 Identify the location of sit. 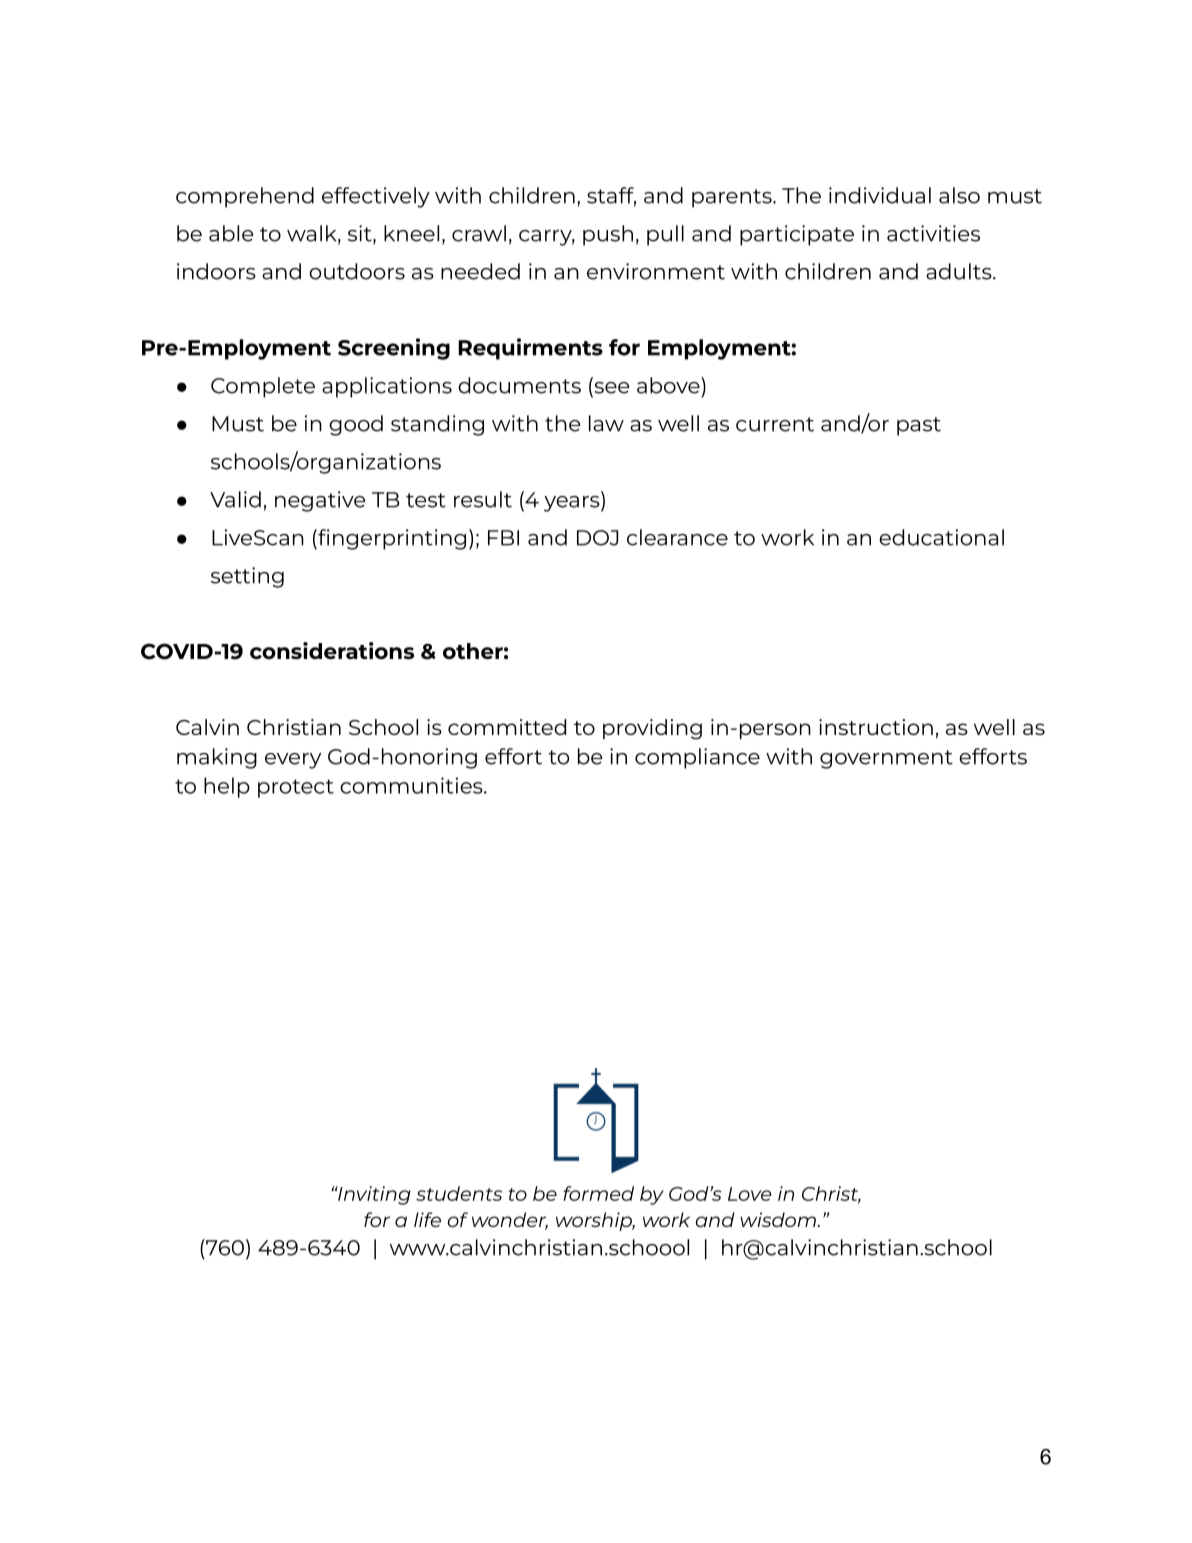
(361, 234).
